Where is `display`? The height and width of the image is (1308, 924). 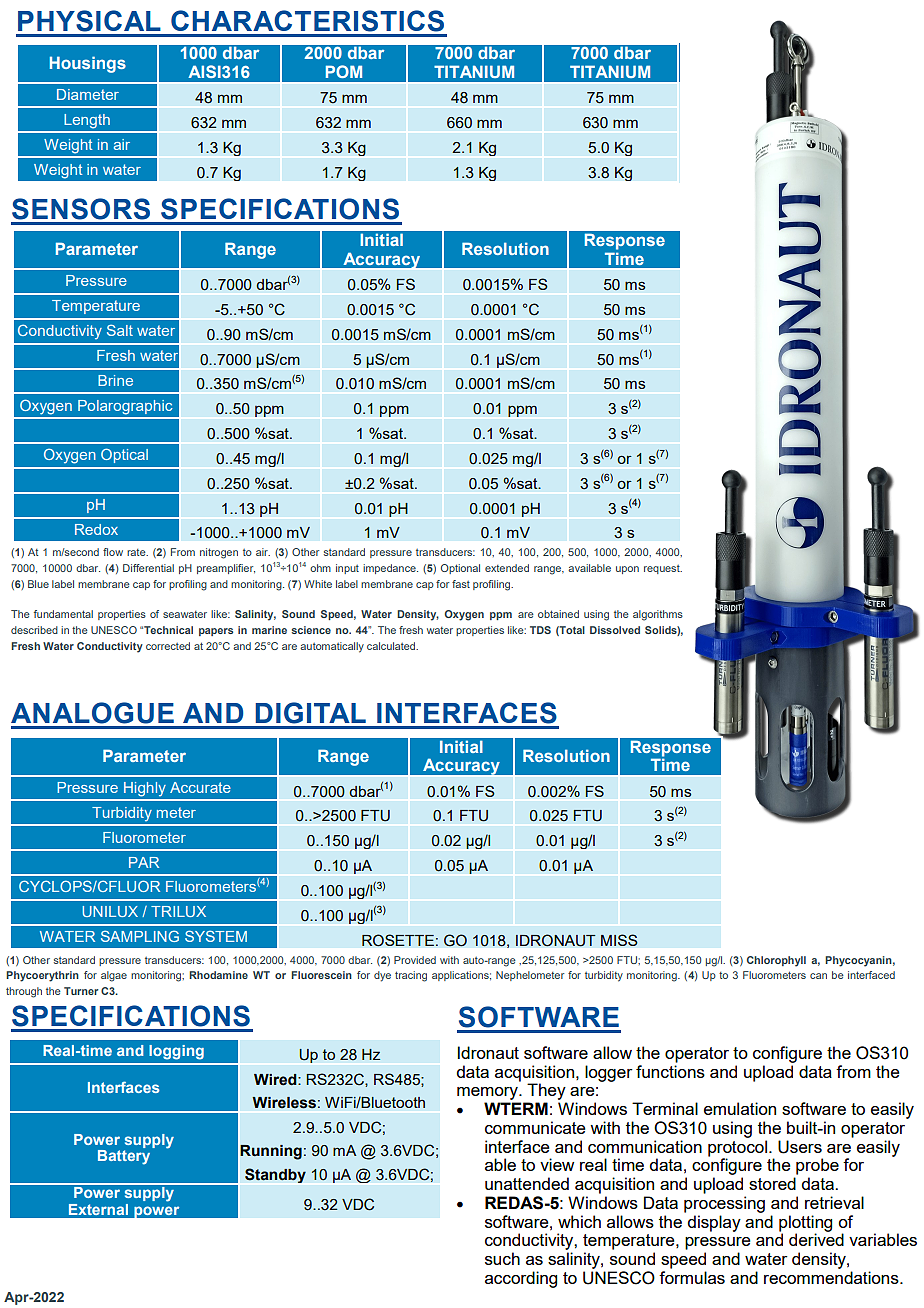 display is located at coordinates (714, 1223).
